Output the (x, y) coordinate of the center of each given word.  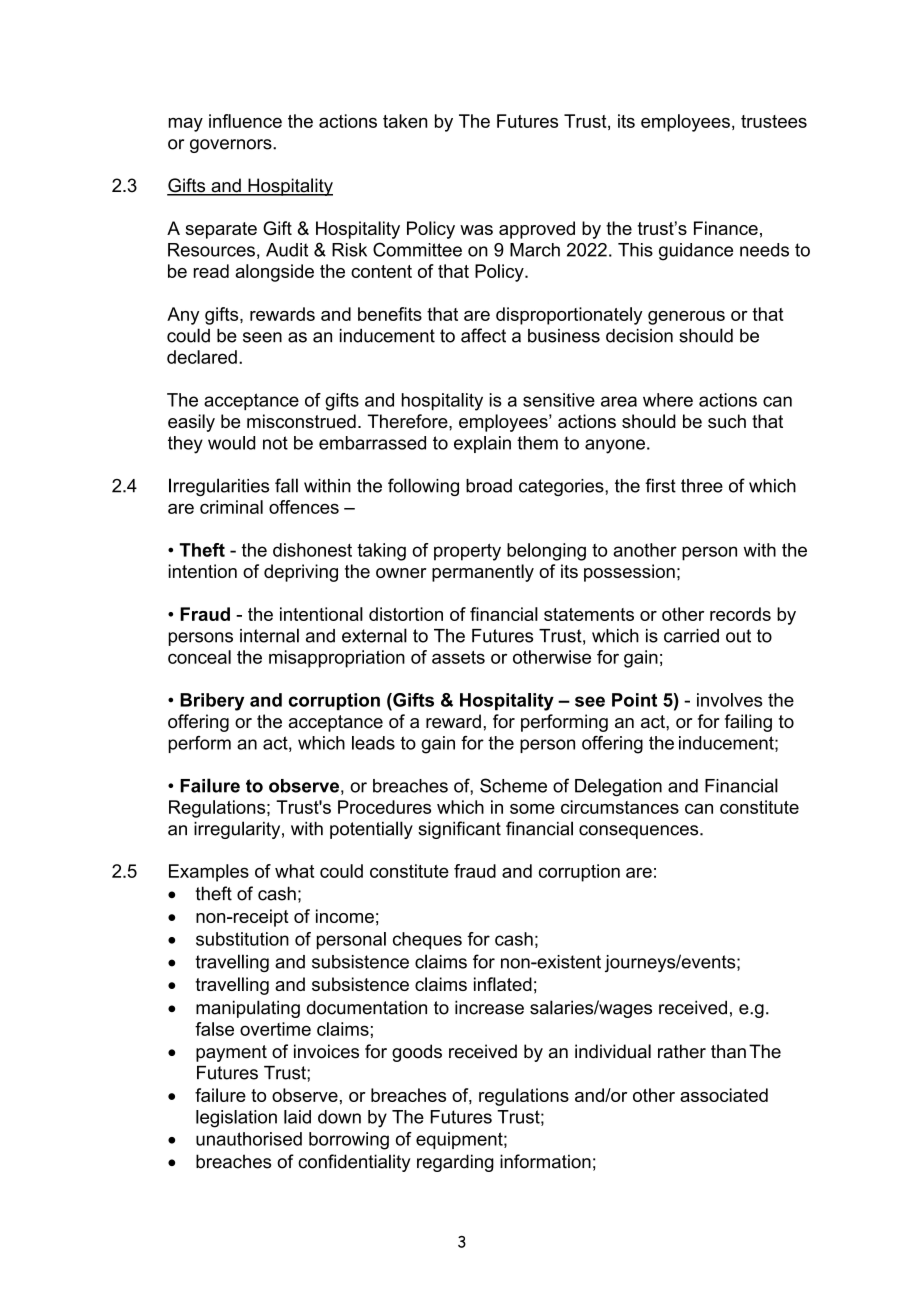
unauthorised (249, 1139)
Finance (726, 228)
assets (458, 657)
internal (269, 635)
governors (232, 146)
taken (405, 121)
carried (691, 636)
